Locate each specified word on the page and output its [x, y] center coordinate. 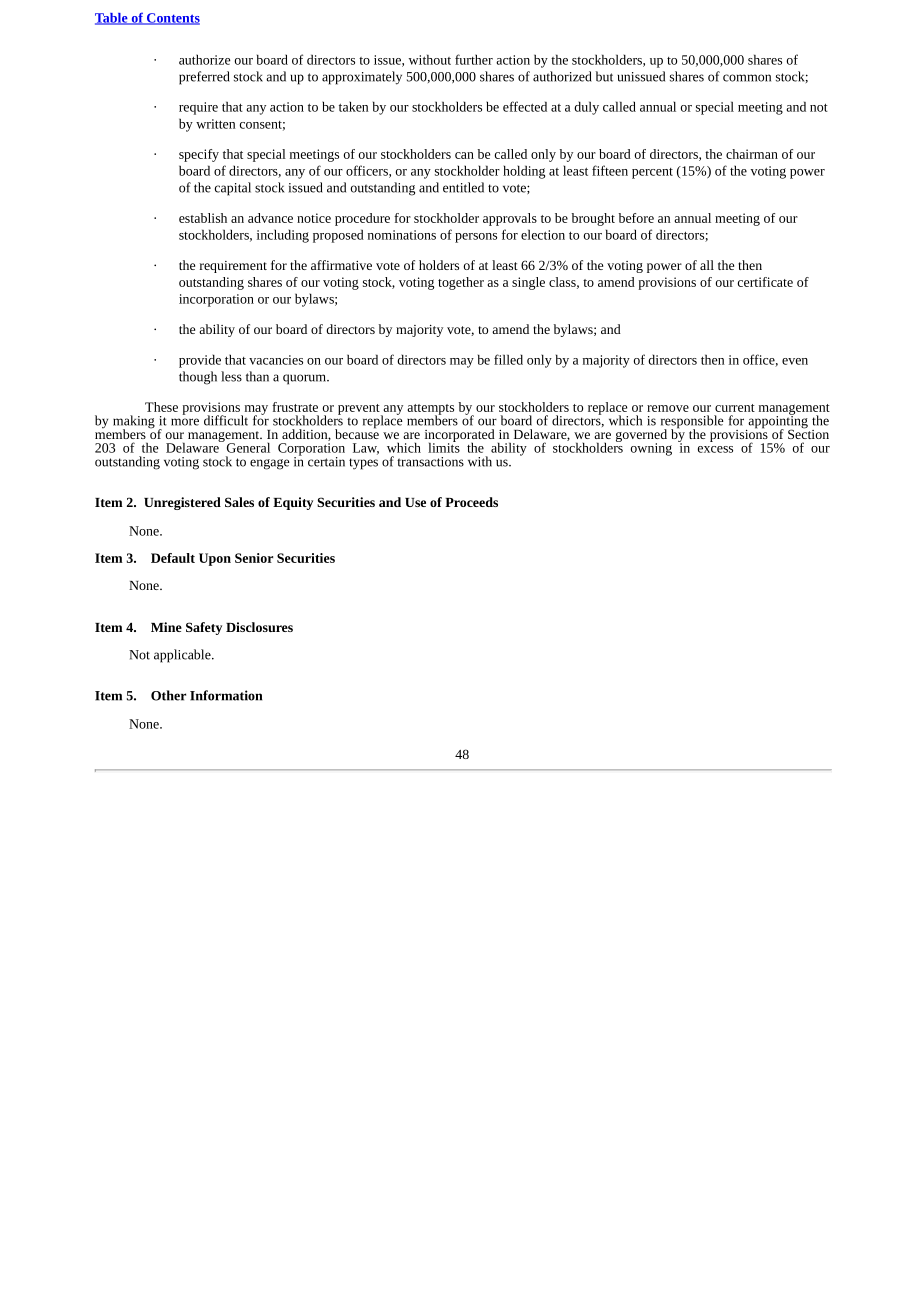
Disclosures [259, 627]
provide [200, 361]
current [735, 408]
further [474, 59]
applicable [183, 656]
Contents [172, 19]
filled [508, 359]
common [747, 78]
